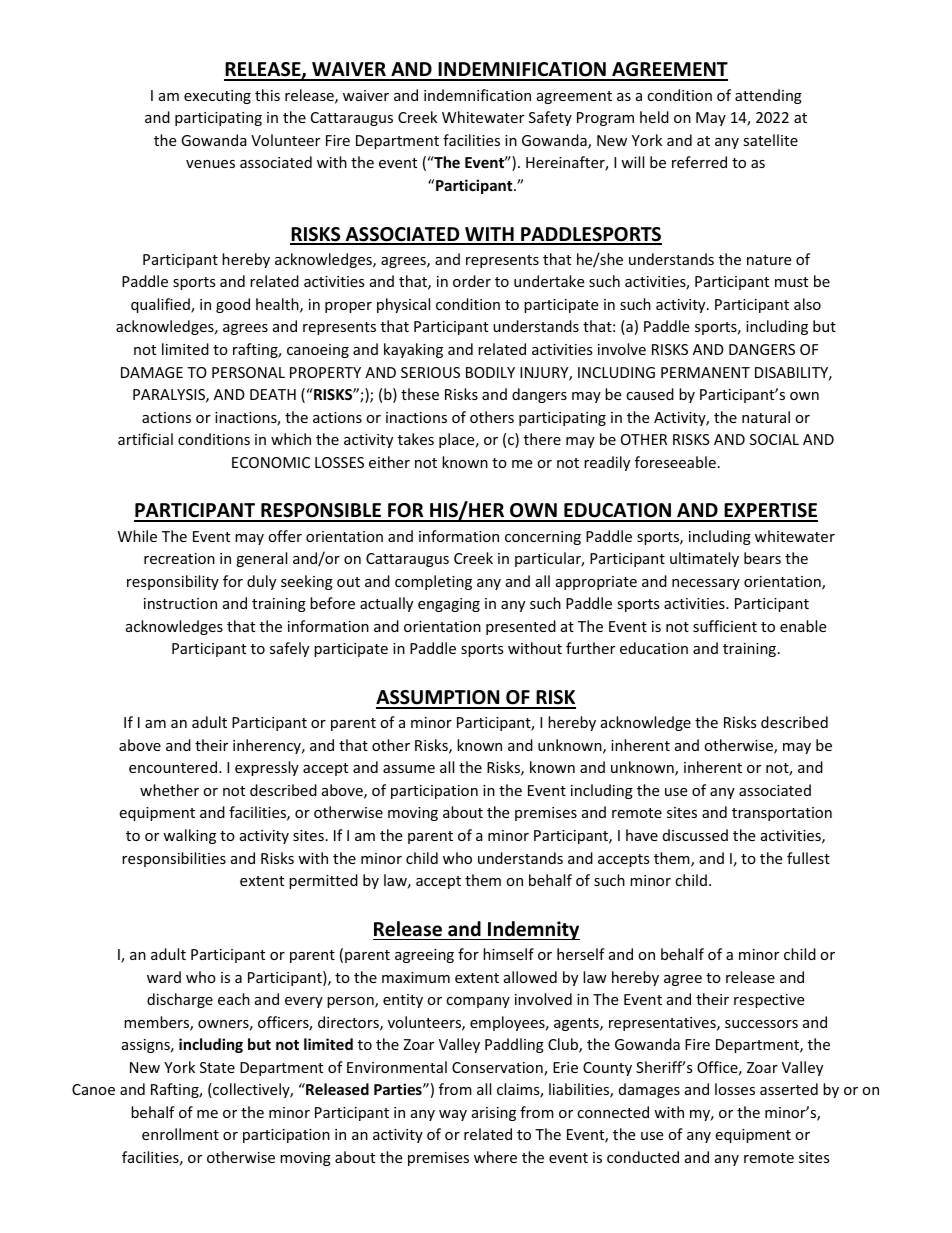 The height and width of the page is (1233, 952). What do you see at coordinates (725, 626) in the page?
I see `sufficient` at bounding box center [725, 626].
